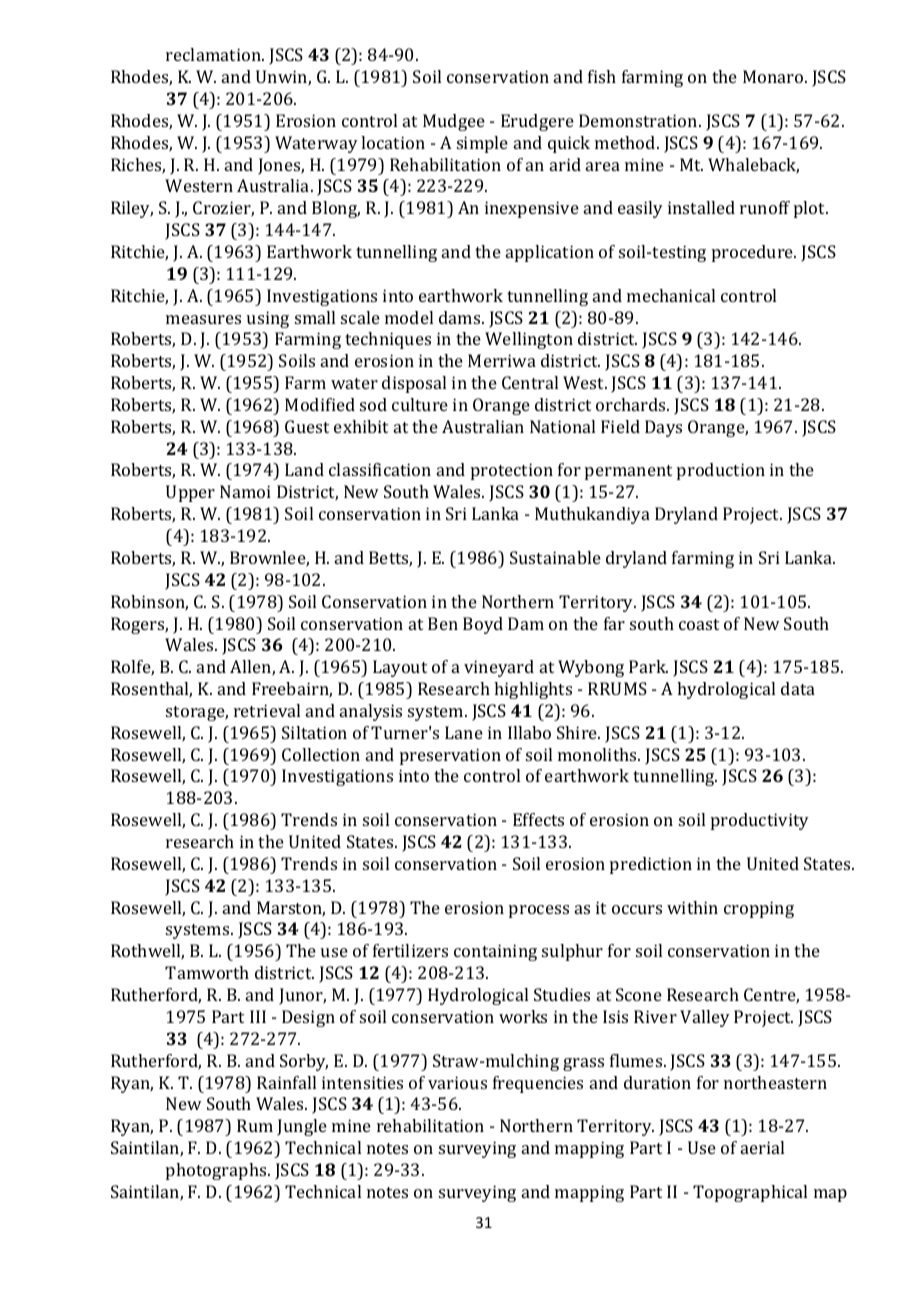 Image resolution: width=924 pixels, height=1308 pixels. Describe the element at coordinates (512, 471) in the image. I see `protection` at that location.
